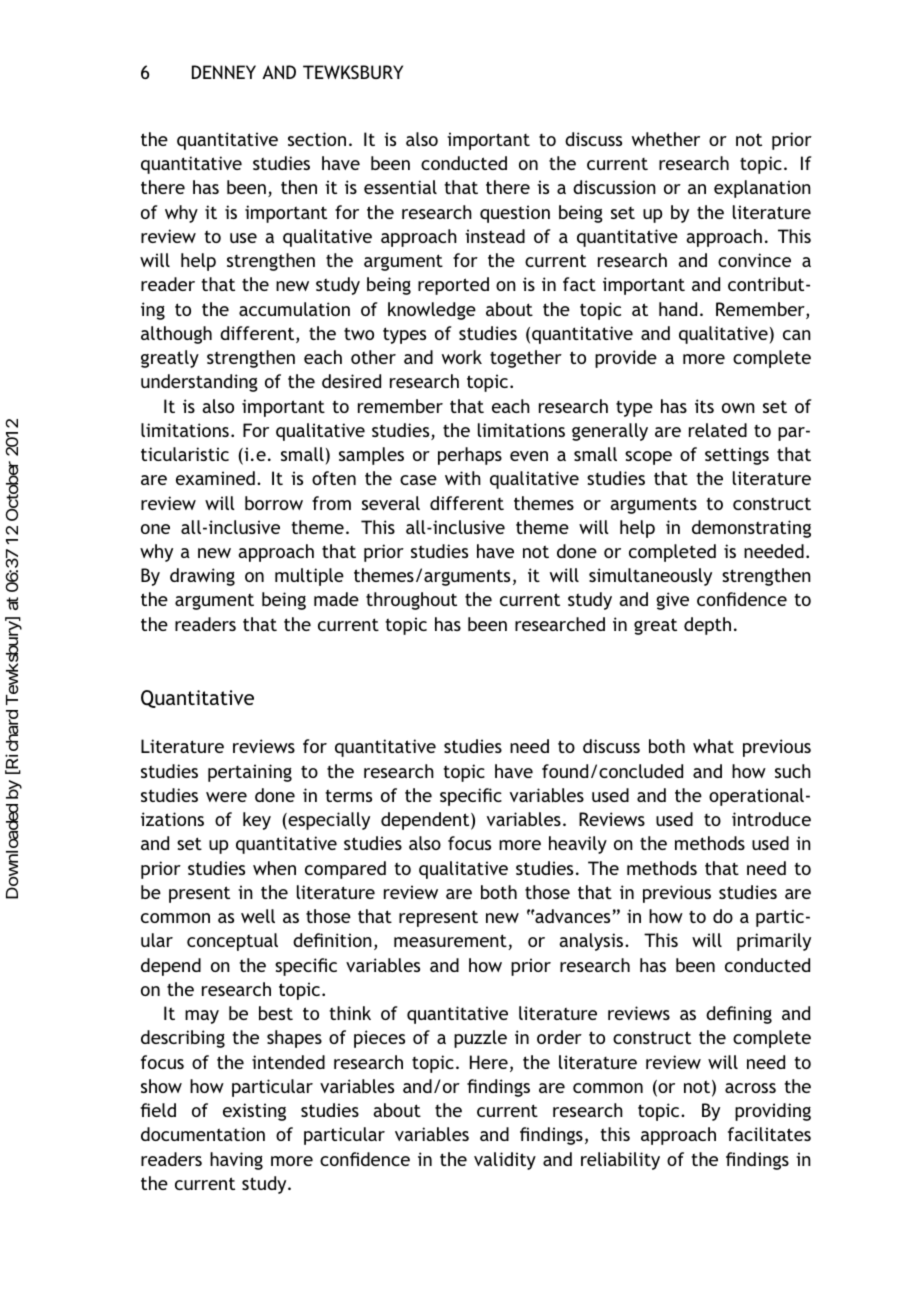 This screenshot has height=1316, width=923. What do you see at coordinates (202, 577) in the screenshot?
I see `drawing` at bounding box center [202, 577].
